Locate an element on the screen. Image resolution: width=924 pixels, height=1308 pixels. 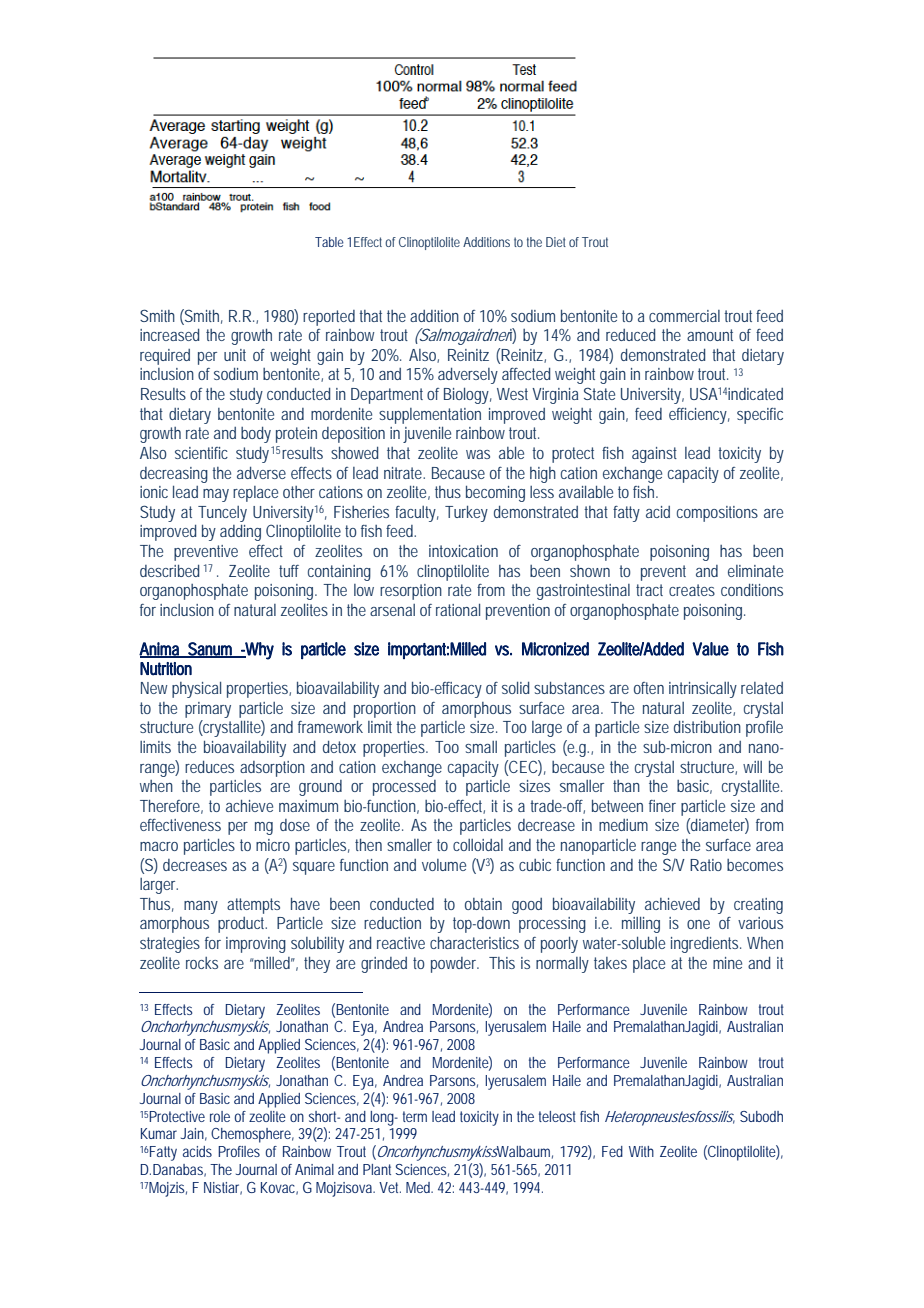
unit is located at coordinates (235, 355).
